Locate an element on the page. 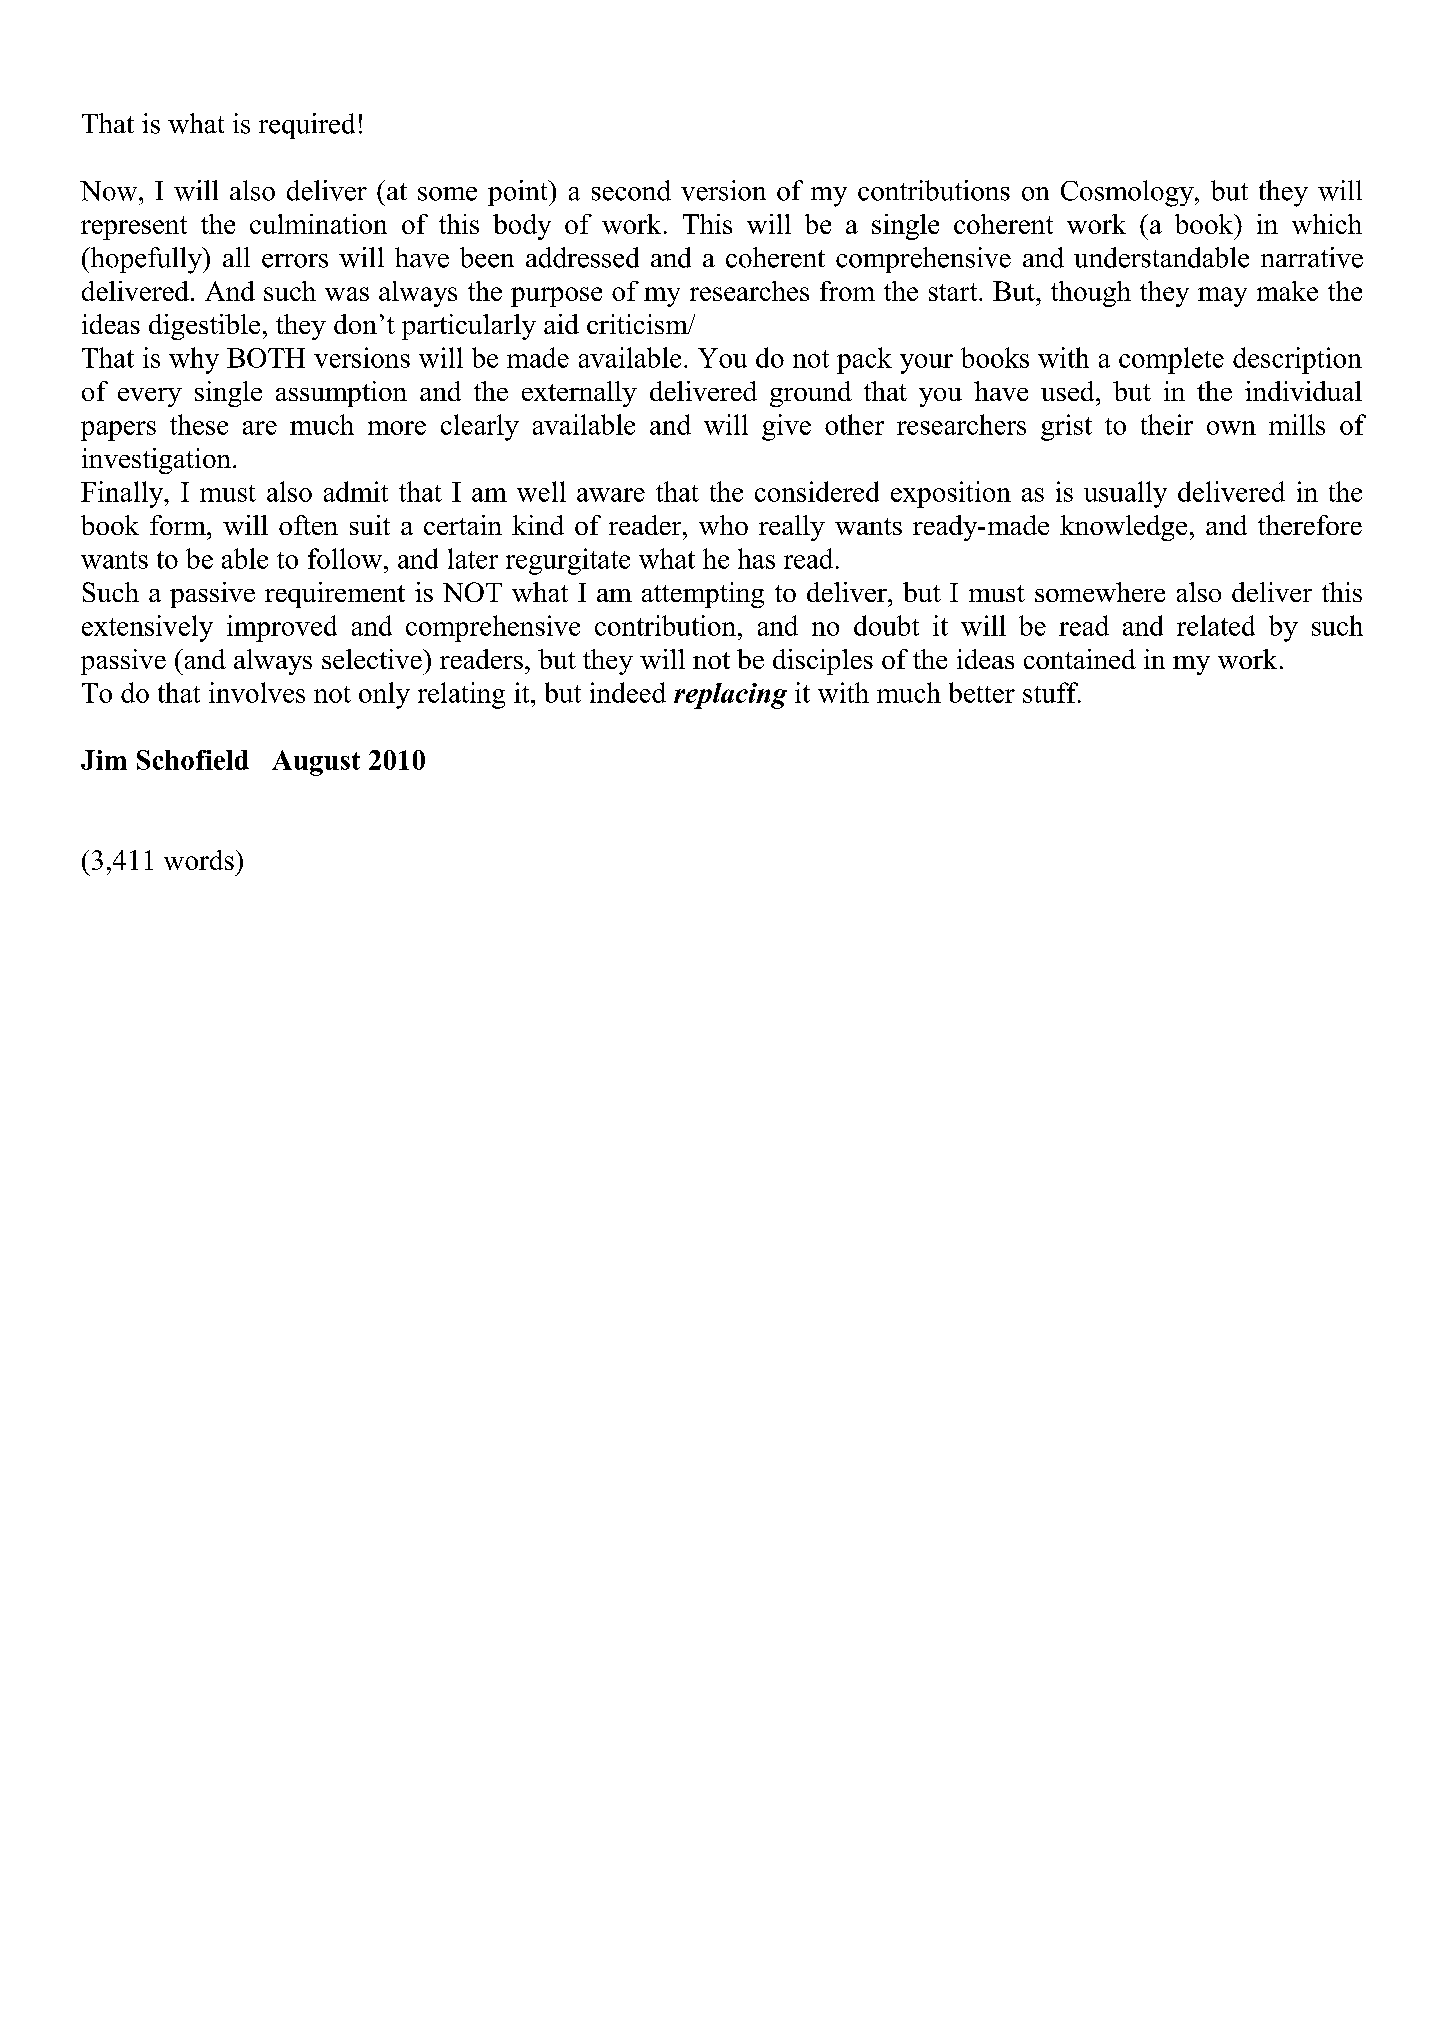 The height and width of the document is (2043, 1444). second is located at coordinates (631, 190).
